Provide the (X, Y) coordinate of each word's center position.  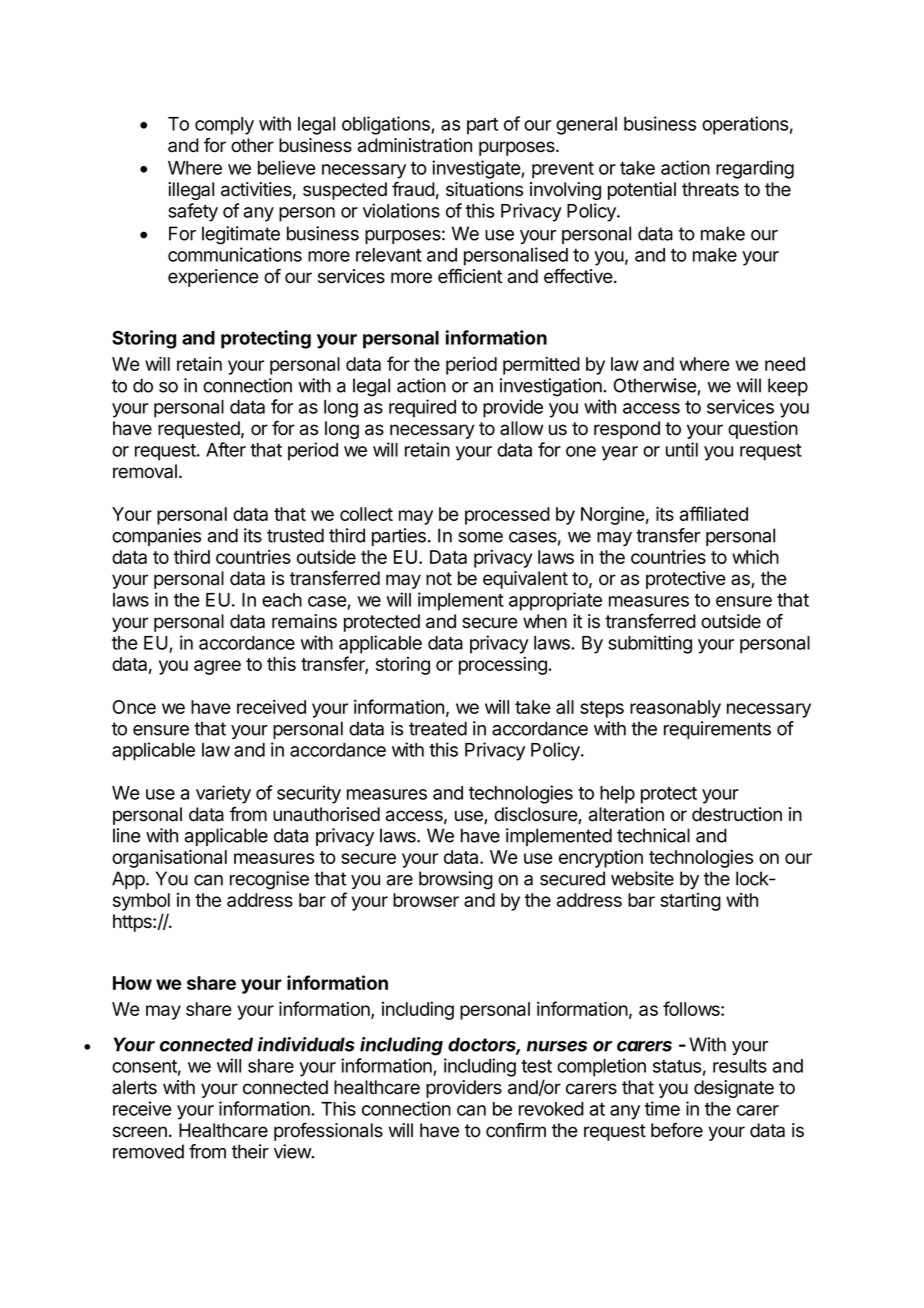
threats (710, 189)
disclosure (536, 815)
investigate (477, 169)
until (682, 449)
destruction (737, 814)
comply (224, 126)
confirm (516, 1130)
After (226, 449)
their (250, 1151)
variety (223, 794)
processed (507, 516)
